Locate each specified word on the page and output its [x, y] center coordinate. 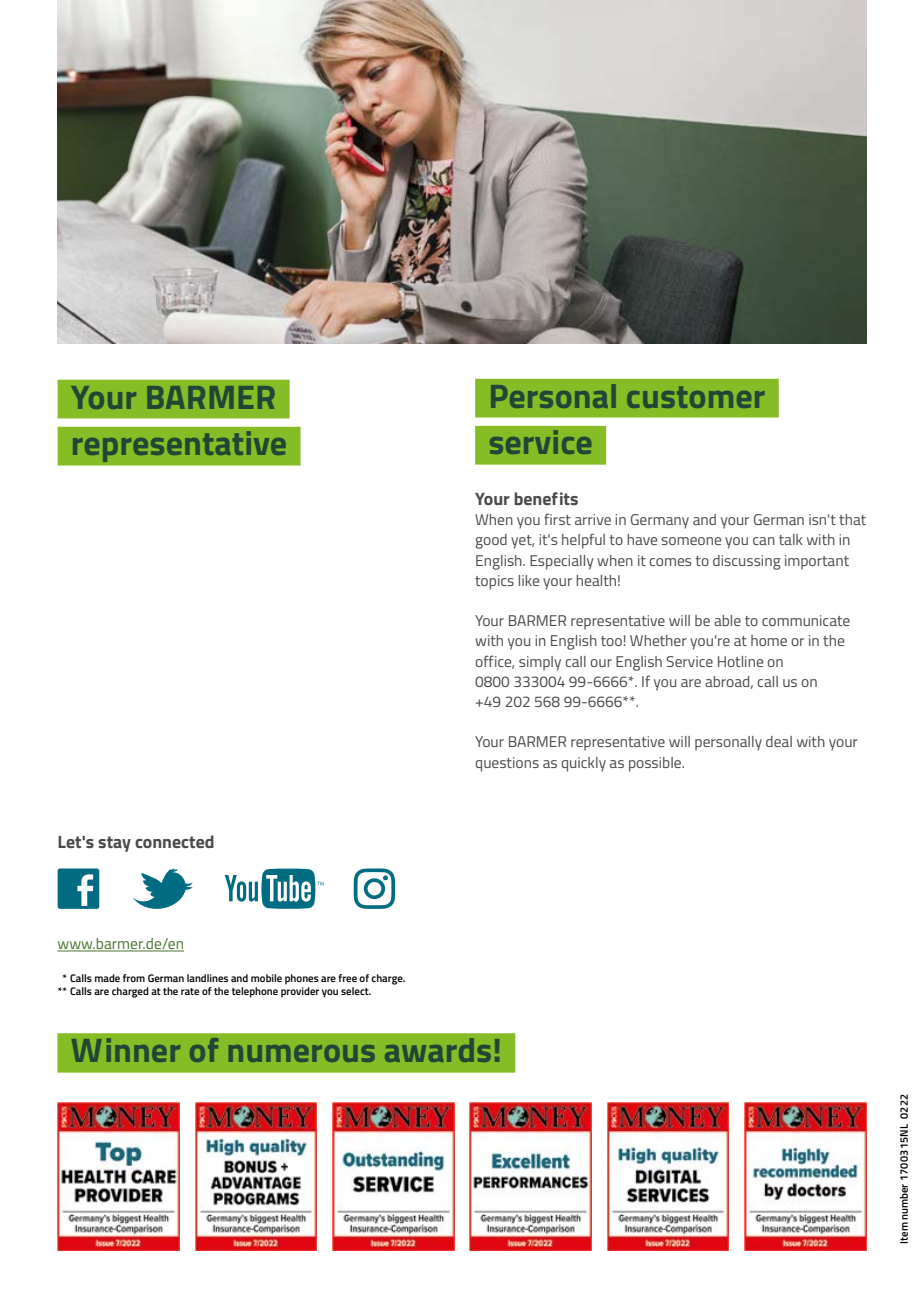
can [764, 541]
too [611, 641]
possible [656, 764]
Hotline [740, 661]
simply [540, 663]
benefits [546, 498]
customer [696, 397]
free [347, 978]
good [491, 541]
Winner [126, 1050]
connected [174, 841]
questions [507, 764]
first [557, 519]
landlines [207, 978]
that [852, 519]
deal [779, 741]
